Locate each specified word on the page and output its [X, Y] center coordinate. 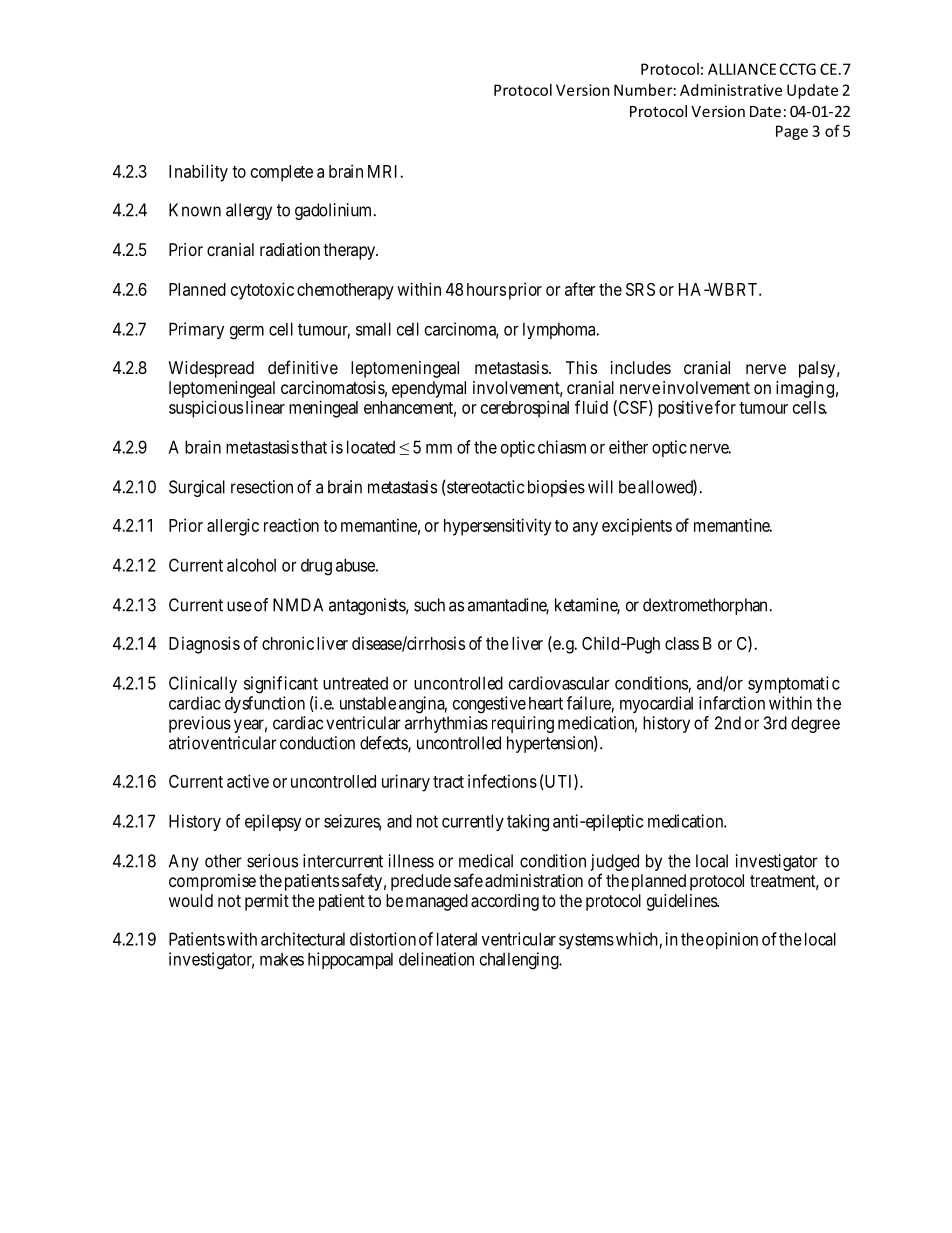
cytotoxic [262, 291]
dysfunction [265, 704]
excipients [637, 527]
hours [486, 289]
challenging [520, 961]
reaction [291, 525]
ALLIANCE [742, 69]
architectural [303, 939]
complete [282, 173]
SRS [640, 289]
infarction [732, 703]
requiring [523, 724]
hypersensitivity [497, 527]
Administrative [731, 90]
